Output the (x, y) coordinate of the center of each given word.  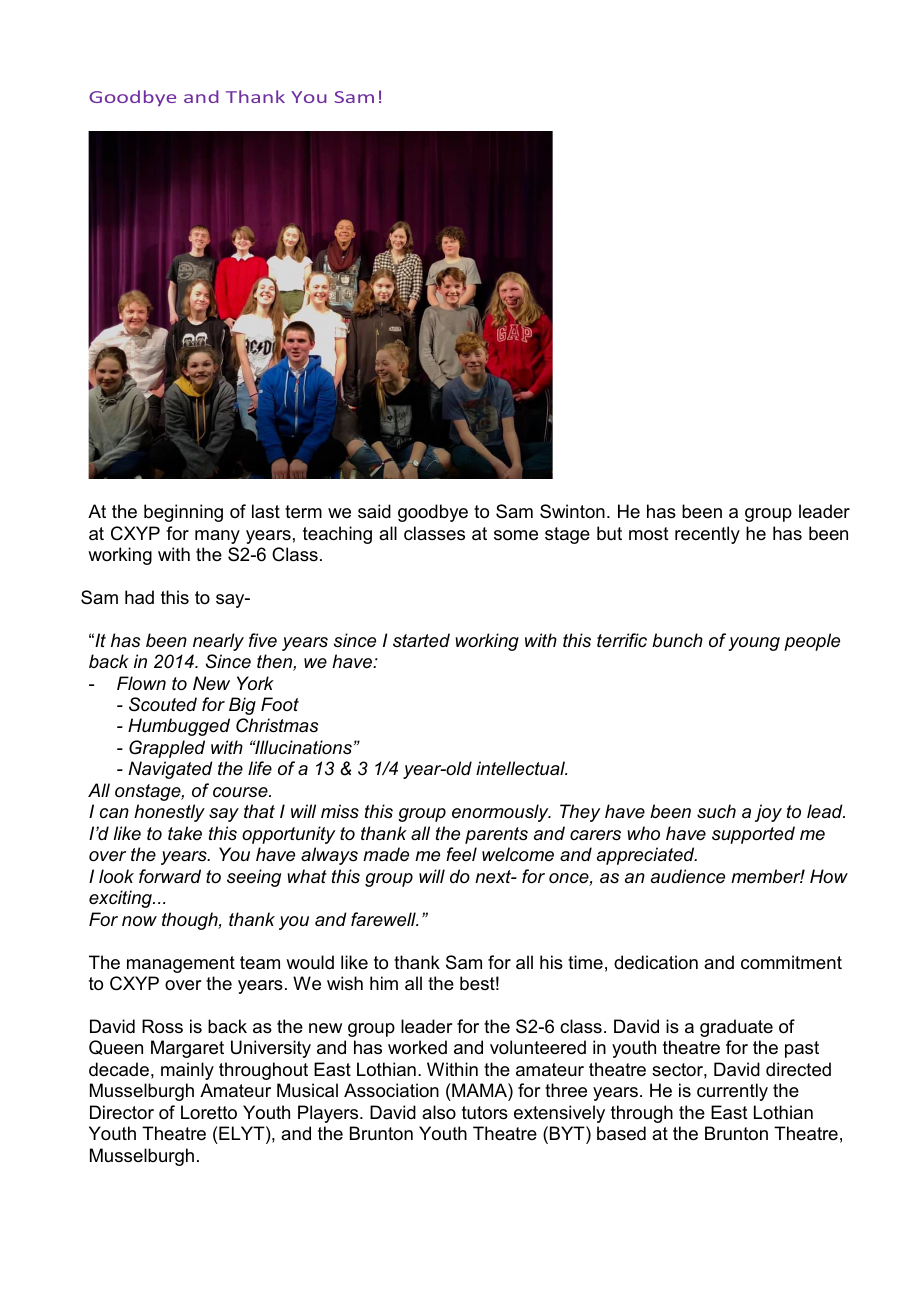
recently (707, 535)
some (516, 535)
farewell (384, 919)
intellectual (521, 768)
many (217, 537)
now (139, 921)
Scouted (163, 704)
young (754, 644)
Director (122, 1112)
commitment (791, 962)
